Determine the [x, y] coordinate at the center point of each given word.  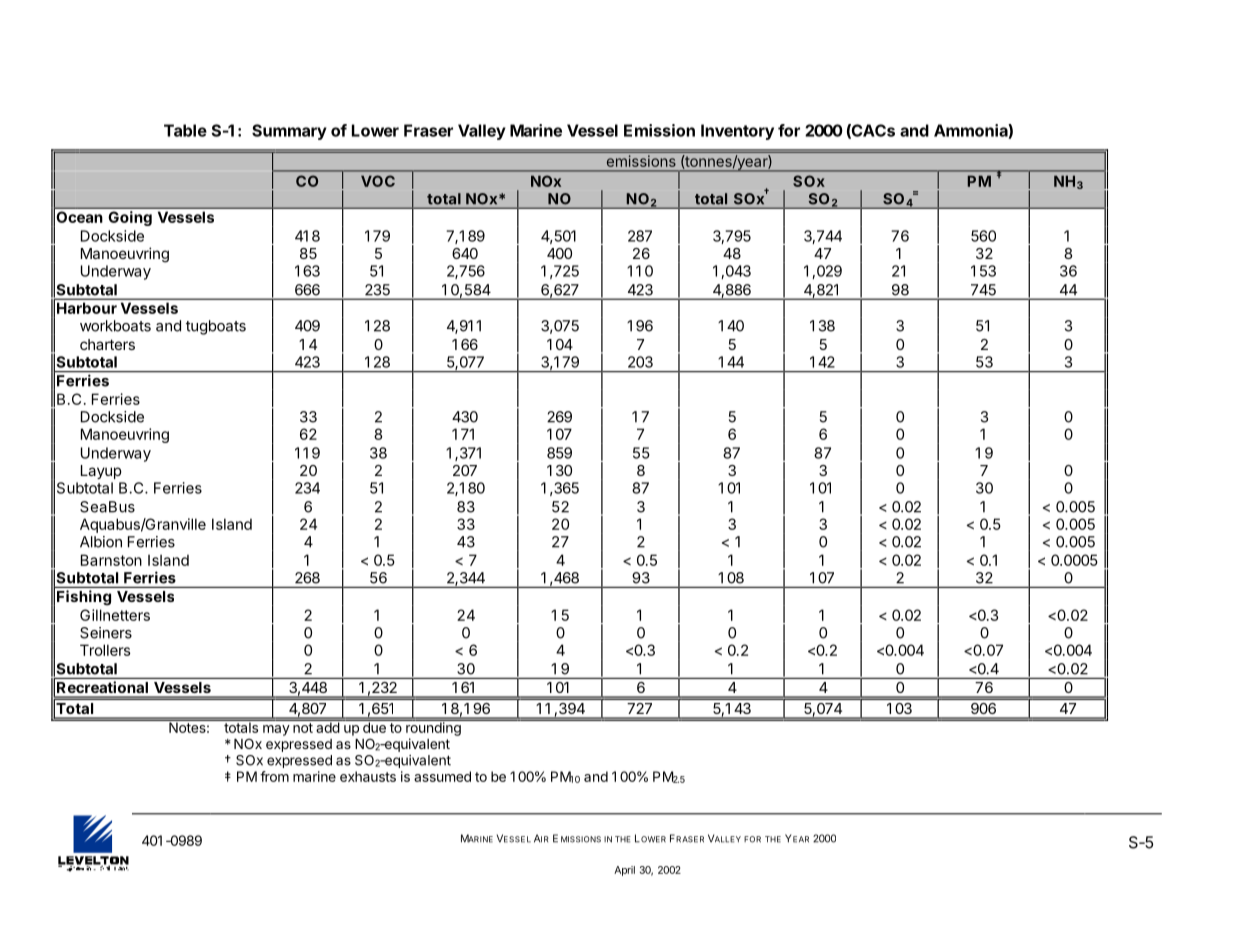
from [274, 776]
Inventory [737, 132]
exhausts [368, 776]
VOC [378, 181]
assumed [442, 776]
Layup [101, 472]
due [374, 726]
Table [185, 130]
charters [107, 344]
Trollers [105, 650]
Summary [289, 132]
